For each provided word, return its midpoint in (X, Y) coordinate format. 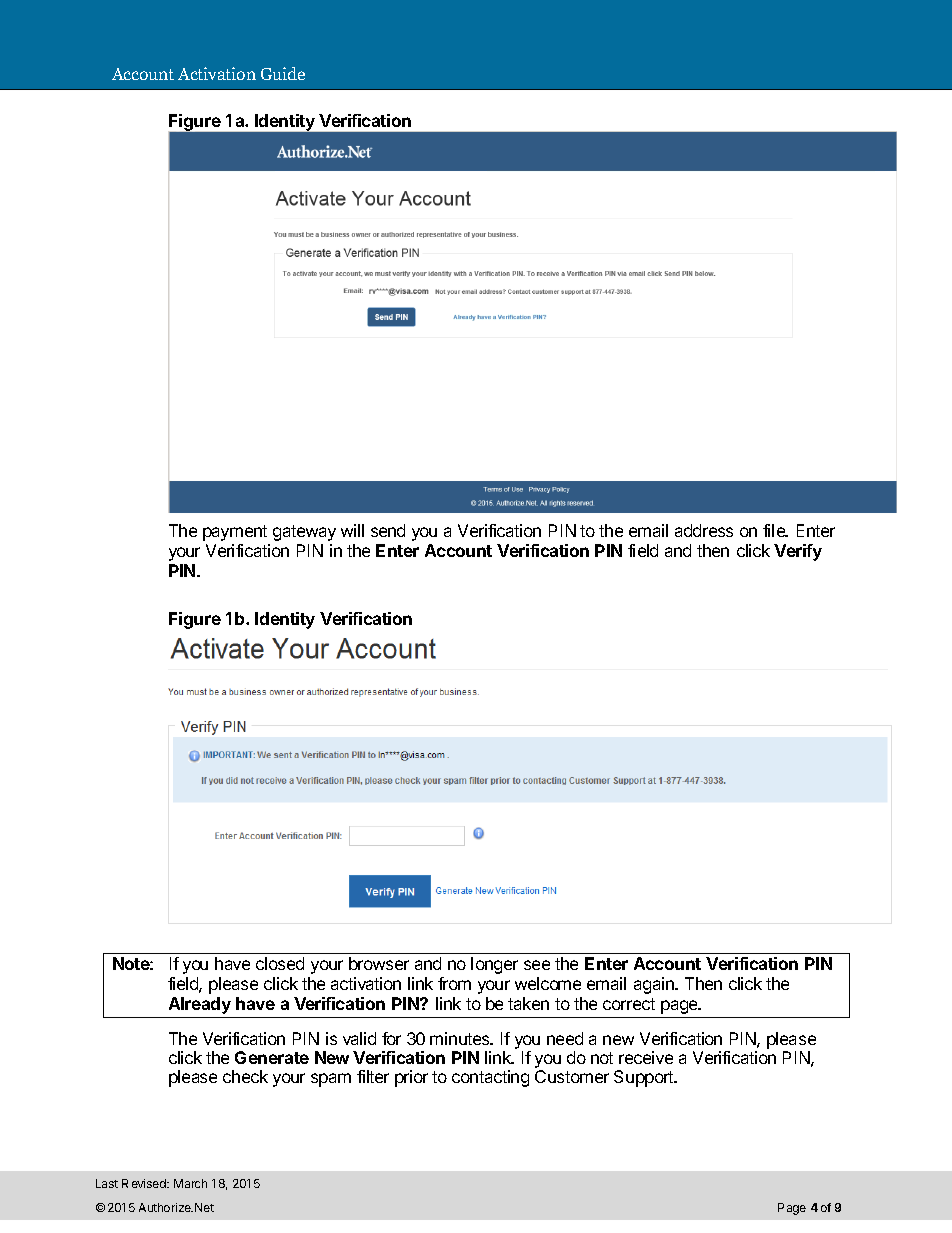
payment (235, 533)
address (704, 530)
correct (629, 1004)
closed (280, 963)
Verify (798, 552)
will (352, 530)
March (190, 1183)
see (537, 965)
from (454, 983)
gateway (304, 533)
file (775, 530)
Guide (283, 73)
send (388, 530)
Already (200, 1005)
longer (494, 965)
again (655, 985)
